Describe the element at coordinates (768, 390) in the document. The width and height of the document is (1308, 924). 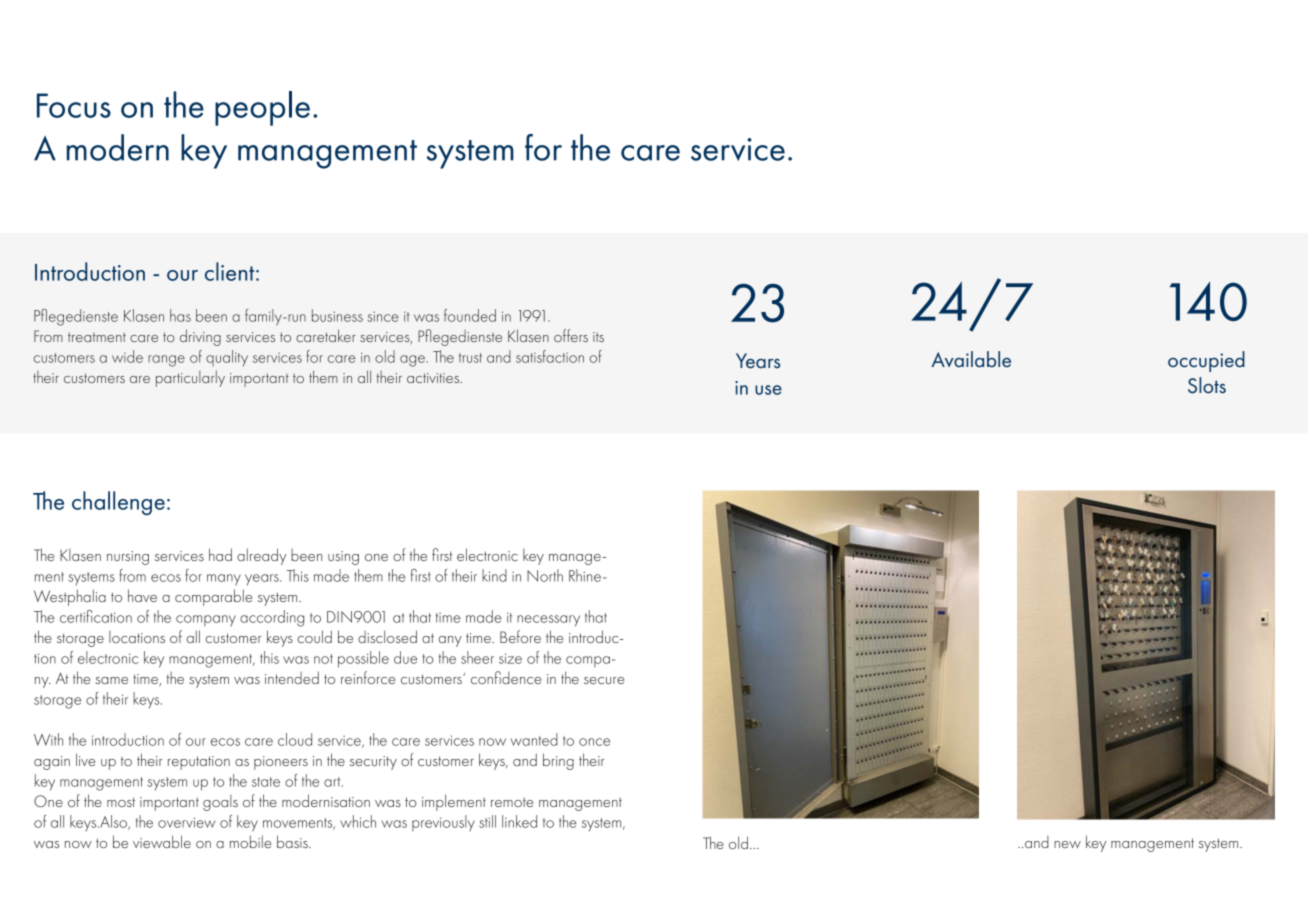
I see `use` at that location.
